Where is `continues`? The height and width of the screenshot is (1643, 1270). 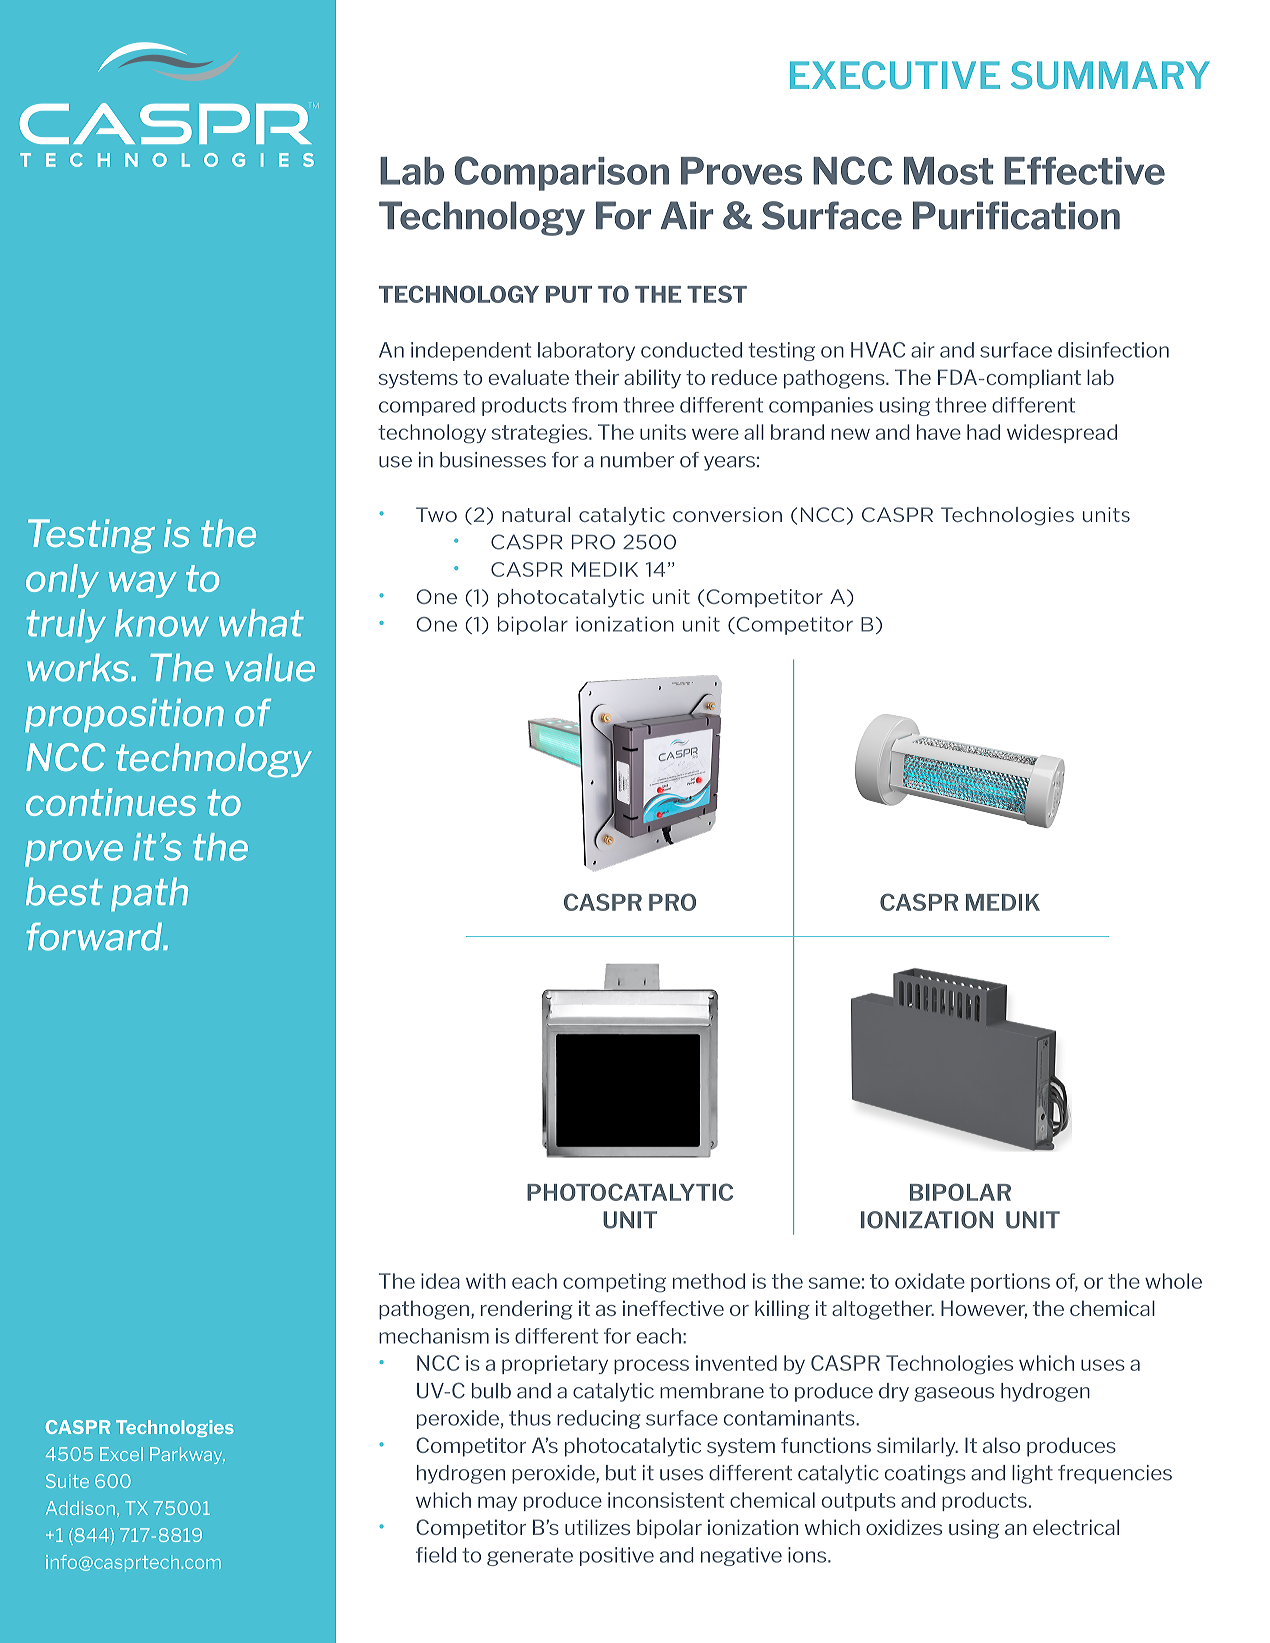
continues is located at coordinates (111, 802).
